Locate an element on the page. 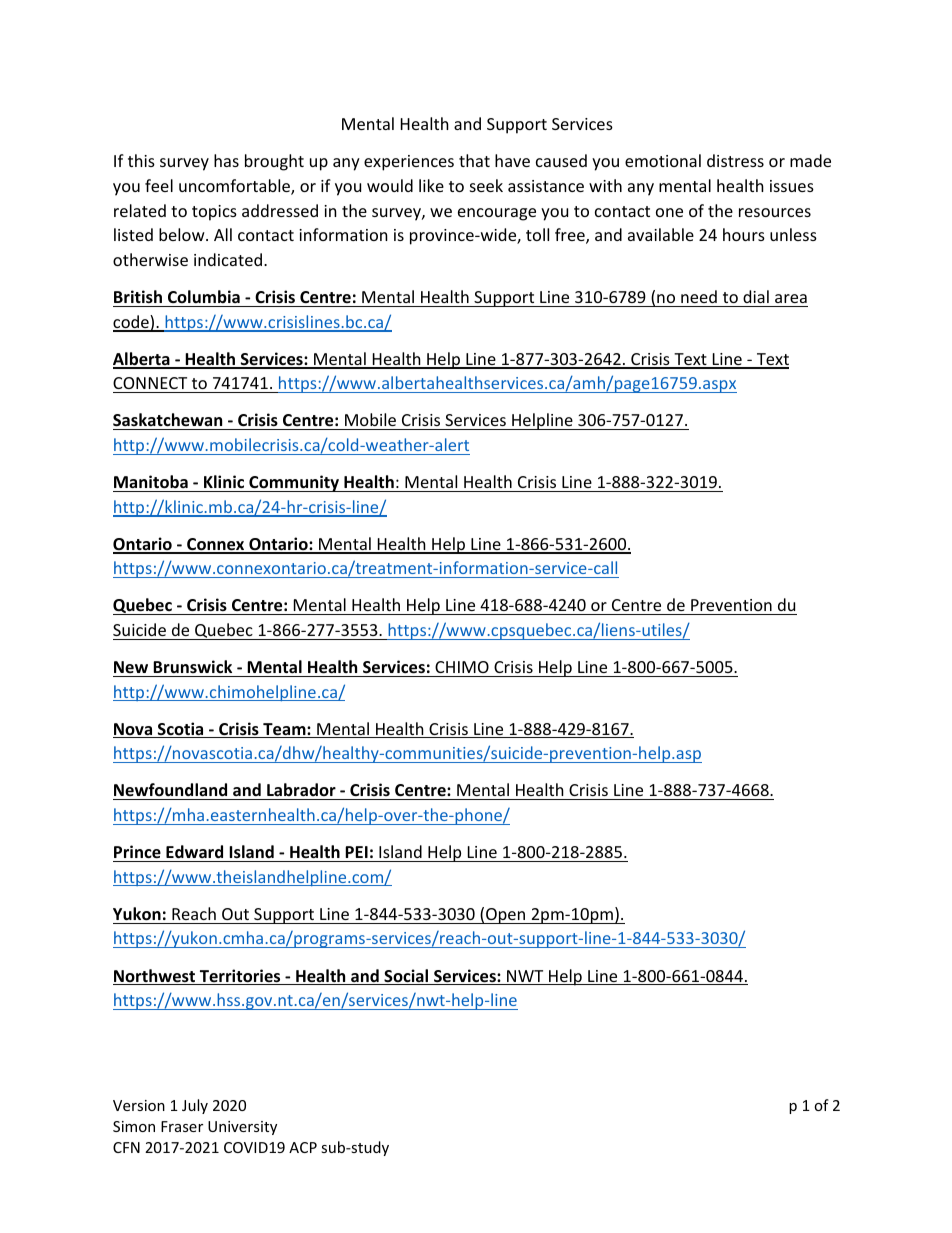 The width and height of the document is (952, 1233). Open is located at coordinates (506, 916).
